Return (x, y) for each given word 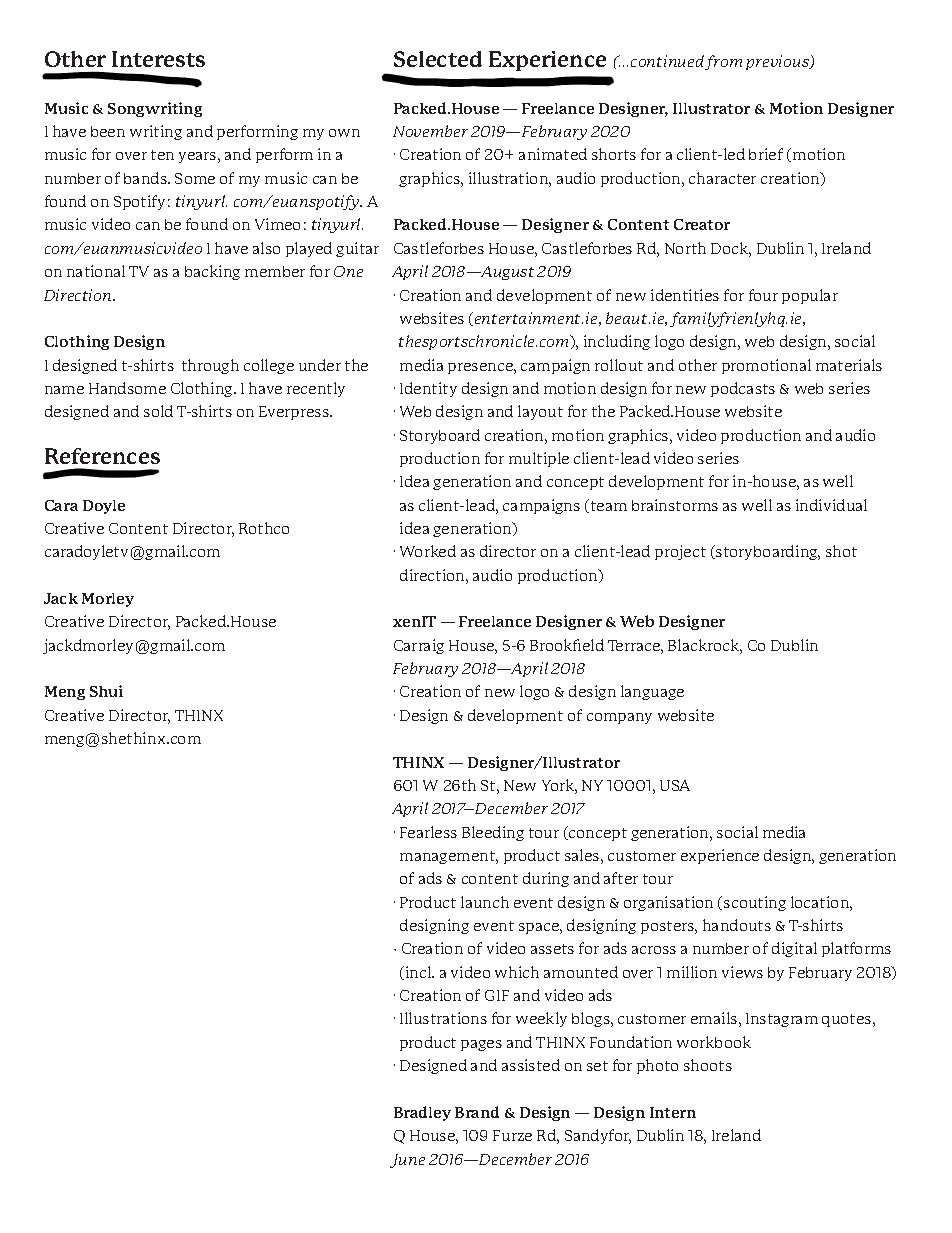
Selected (438, 59)
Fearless (428, 832)
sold (158, 411)
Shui (106, 691)
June (407, 1161)
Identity (428, 389)
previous (778, 62)
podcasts (743, 389)
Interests (158, 59)
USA (675, 785)
